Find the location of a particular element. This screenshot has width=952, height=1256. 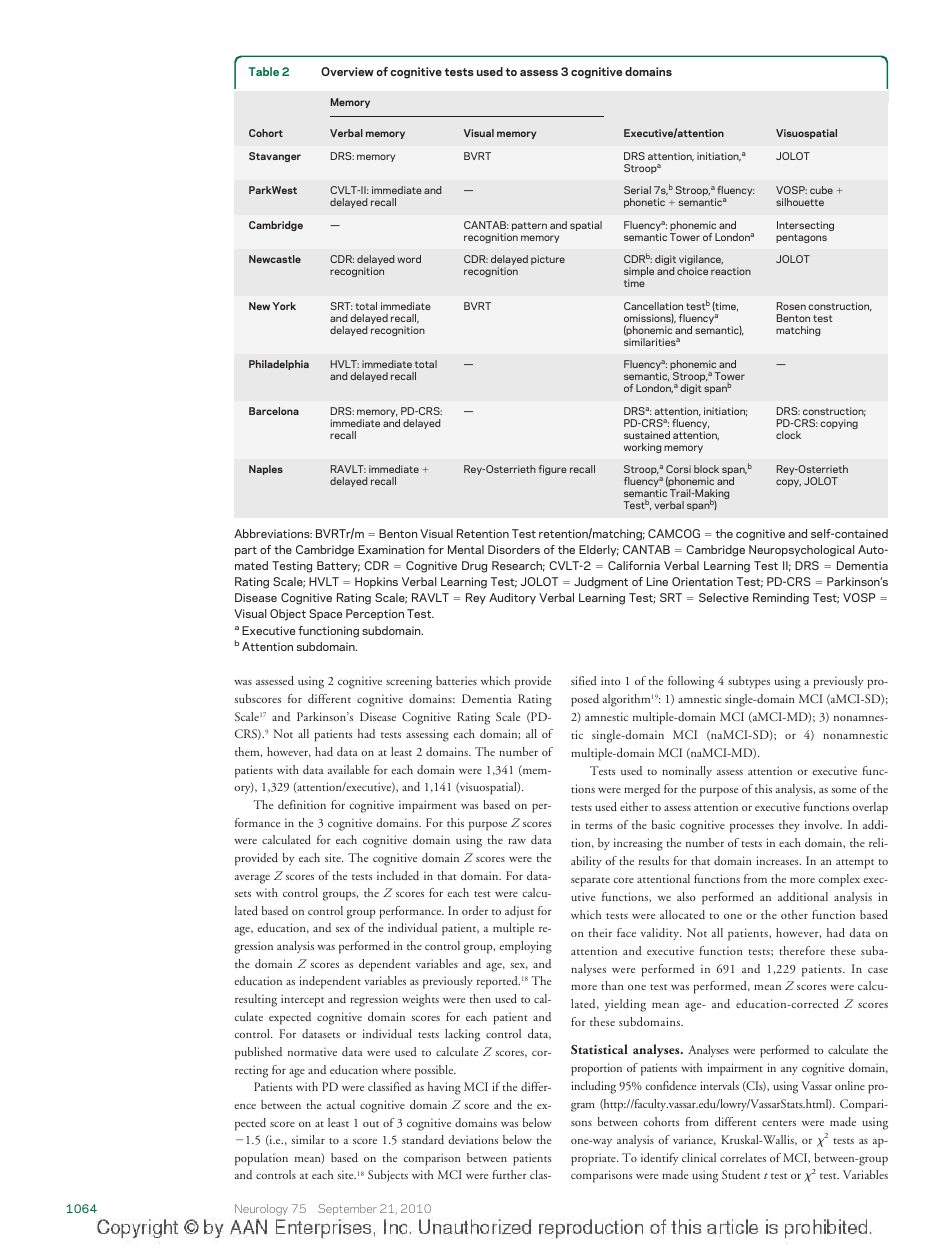

Naples is located at coordinates (266, 470).
